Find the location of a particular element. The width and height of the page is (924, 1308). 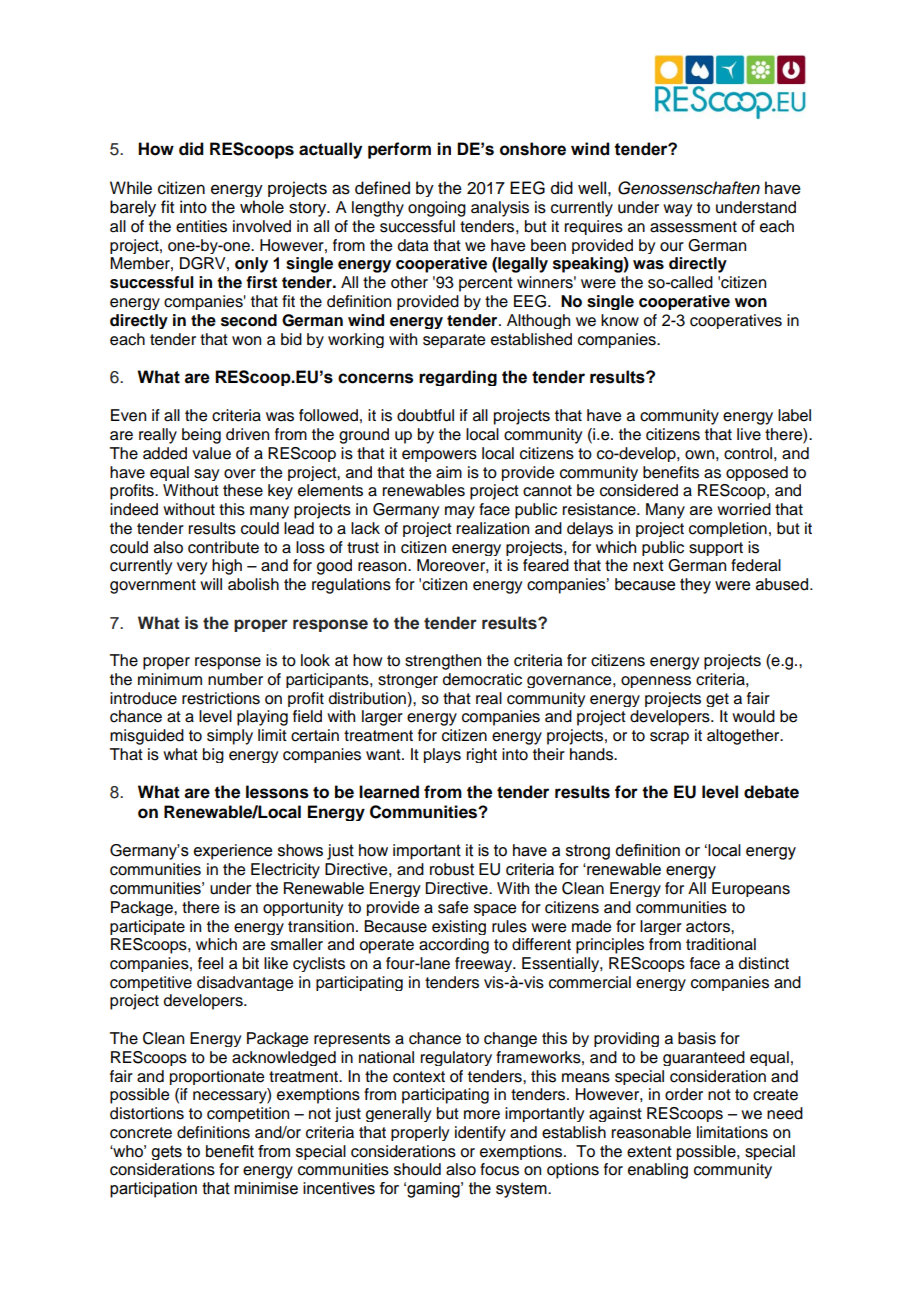

identify is located at coordinates (480, 1133).
